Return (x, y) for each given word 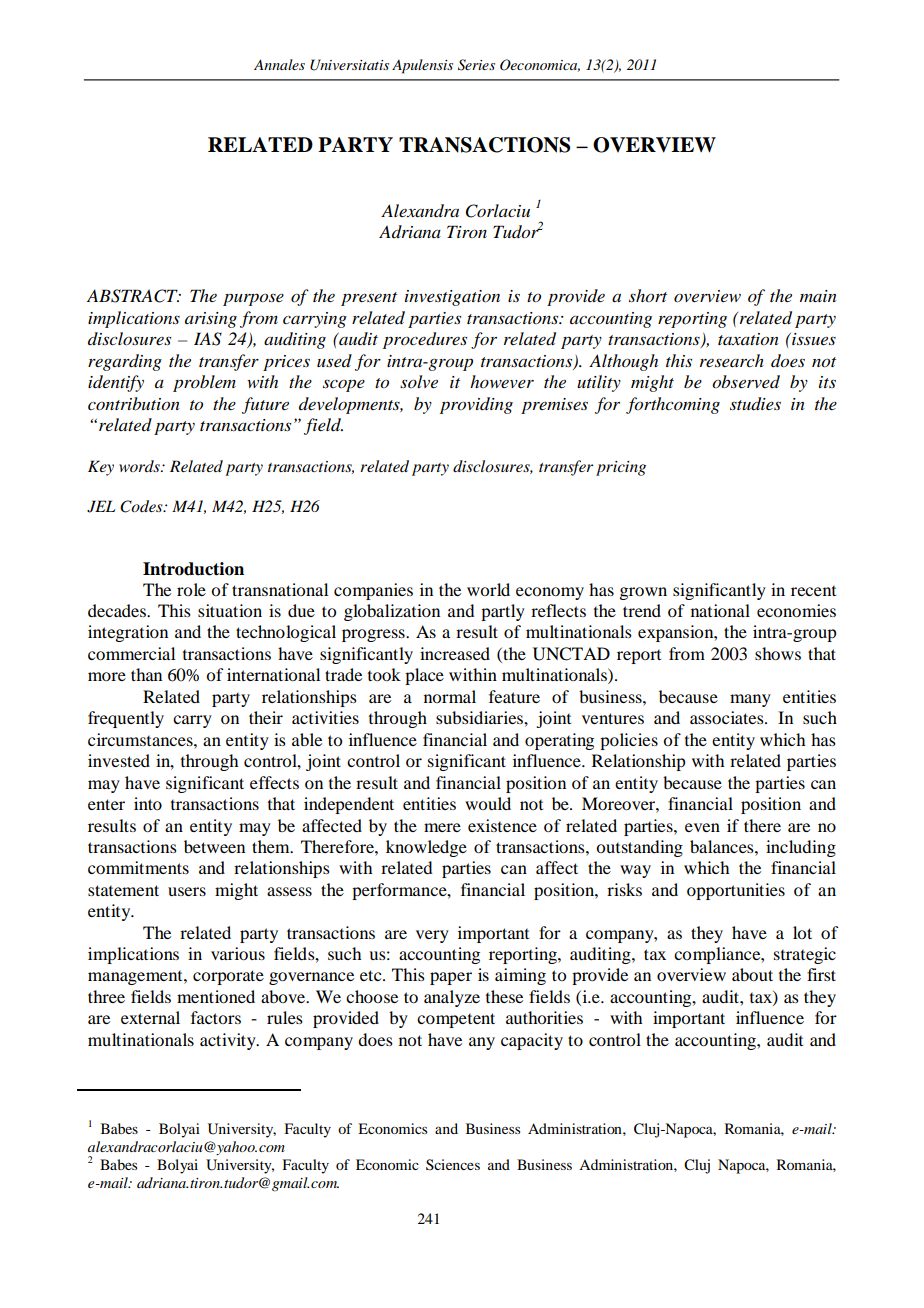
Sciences (453, 1165)
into (148, 803)
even (702, 827)
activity (229, 1041)
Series (476, 65)
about (752, 974)
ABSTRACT (133, 296)
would (488, 803)
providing (476, 405)
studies (755, 404)
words (140, 466)
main (818, 296)
